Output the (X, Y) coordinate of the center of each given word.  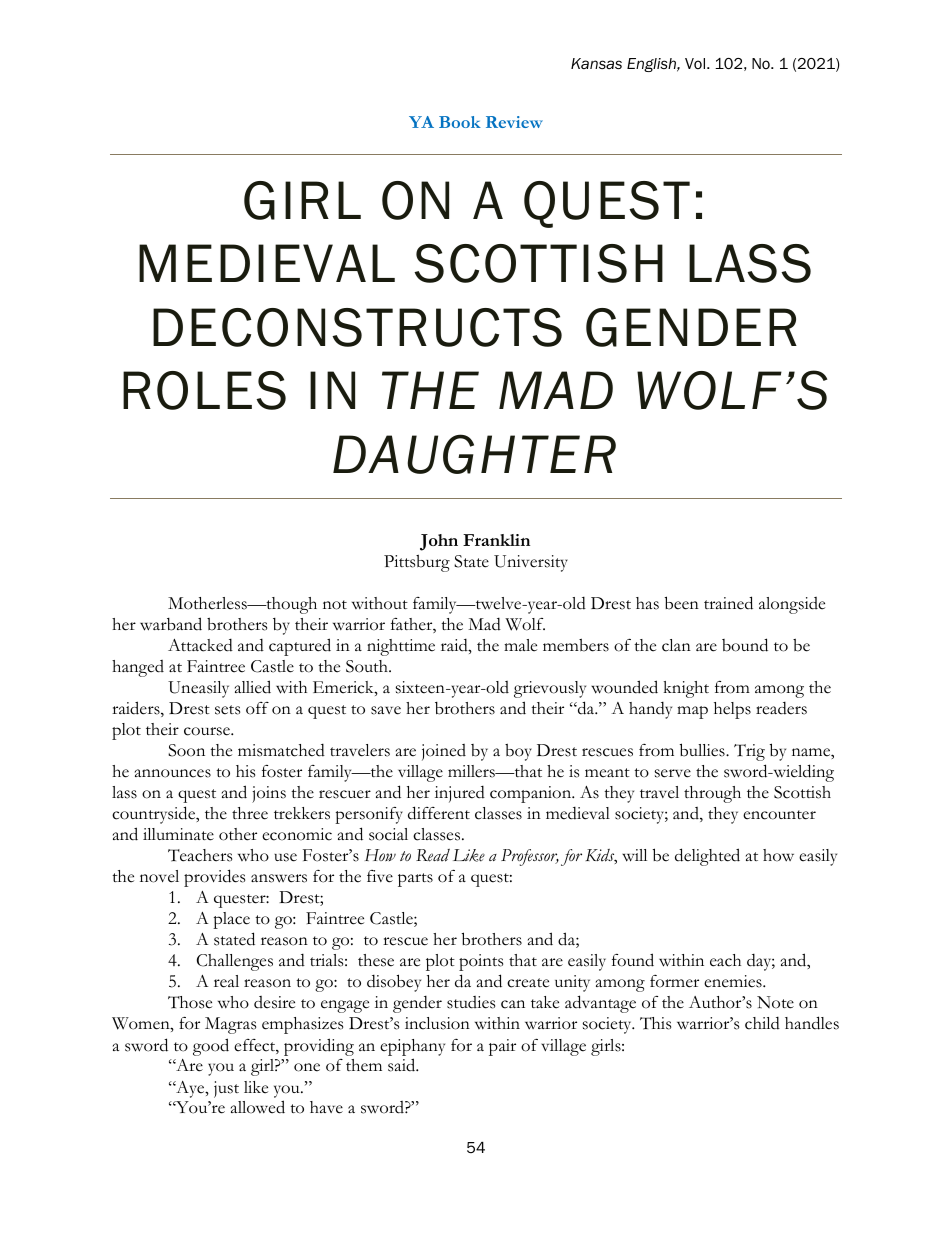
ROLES (204, 390)
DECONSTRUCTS (357, 327)
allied (253, 687)
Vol (696, 63)
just (226, 1089)
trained (728, 603)
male (520, 645)
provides (214, 878)
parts (415, 880)
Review (514, 122)
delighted (707, 857)
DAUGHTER (474, 454)
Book (460, 122)
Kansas (596, 63)
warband (171, 624)
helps (732, 710)
